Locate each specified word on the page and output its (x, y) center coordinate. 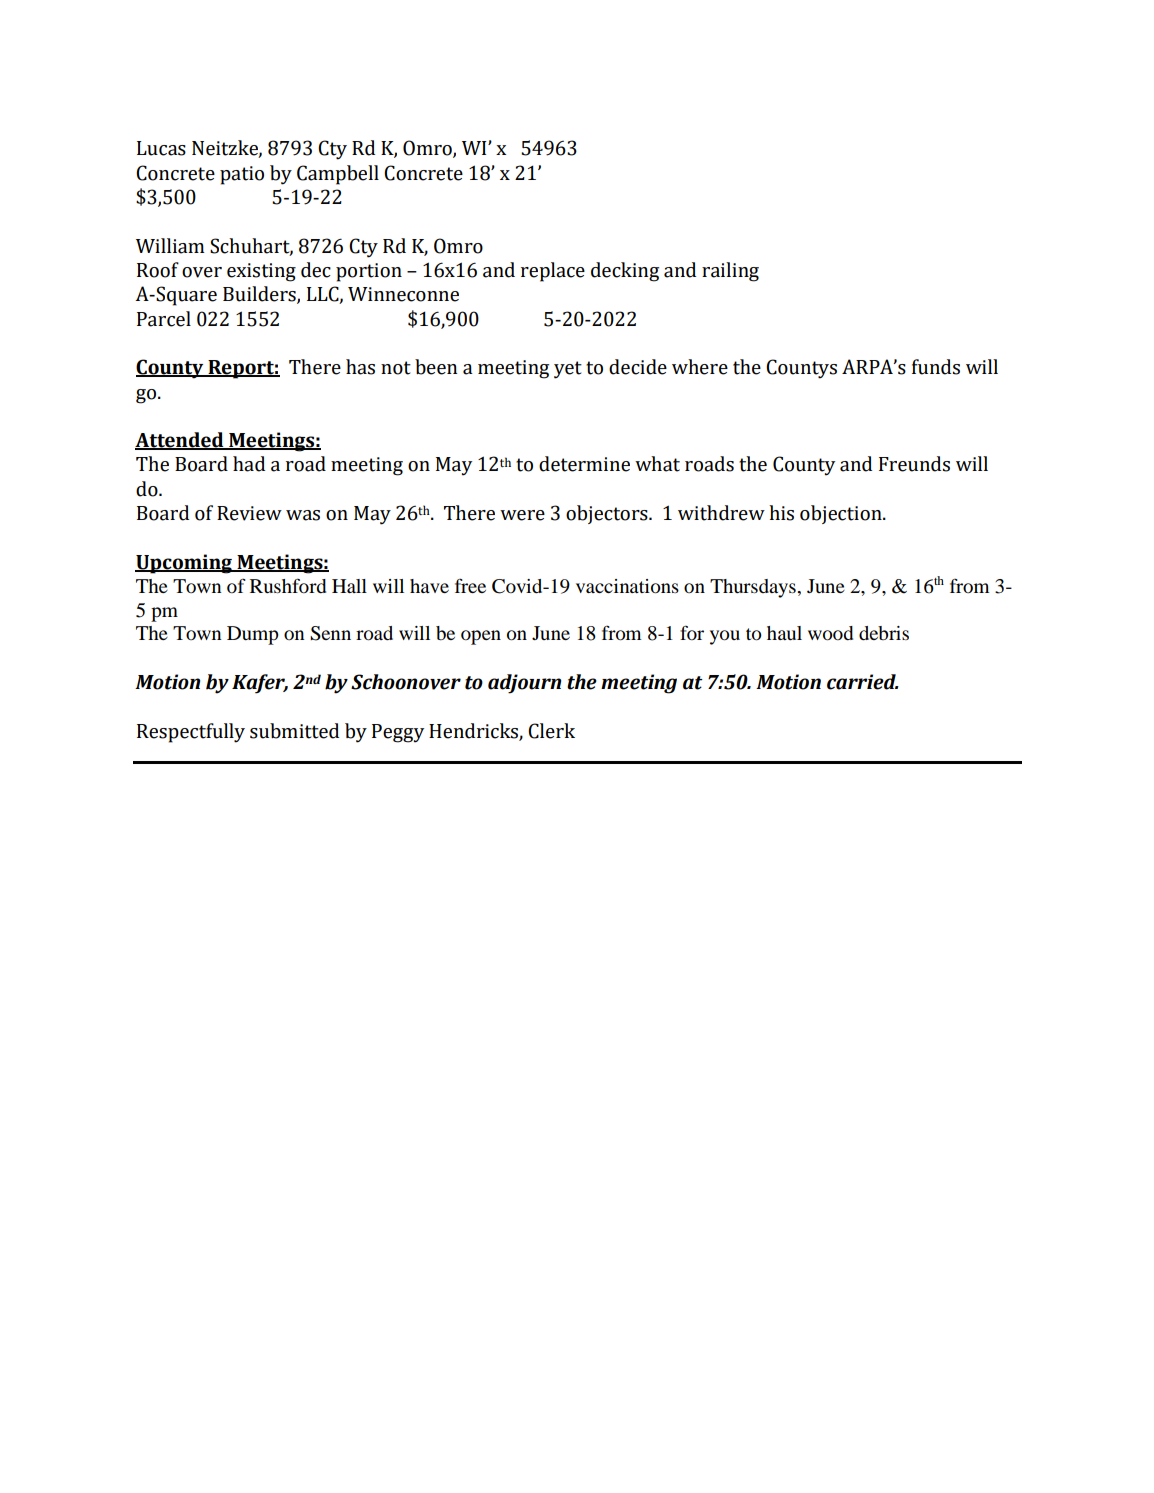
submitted (294, 731)
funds (936, 367)
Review (249, 513)
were (522, 515)
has (360, 367)
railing (730, 272)
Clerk (551, 731)
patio (242, 175)
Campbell (338, 175)
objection (842, 514)
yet (568, 370)
